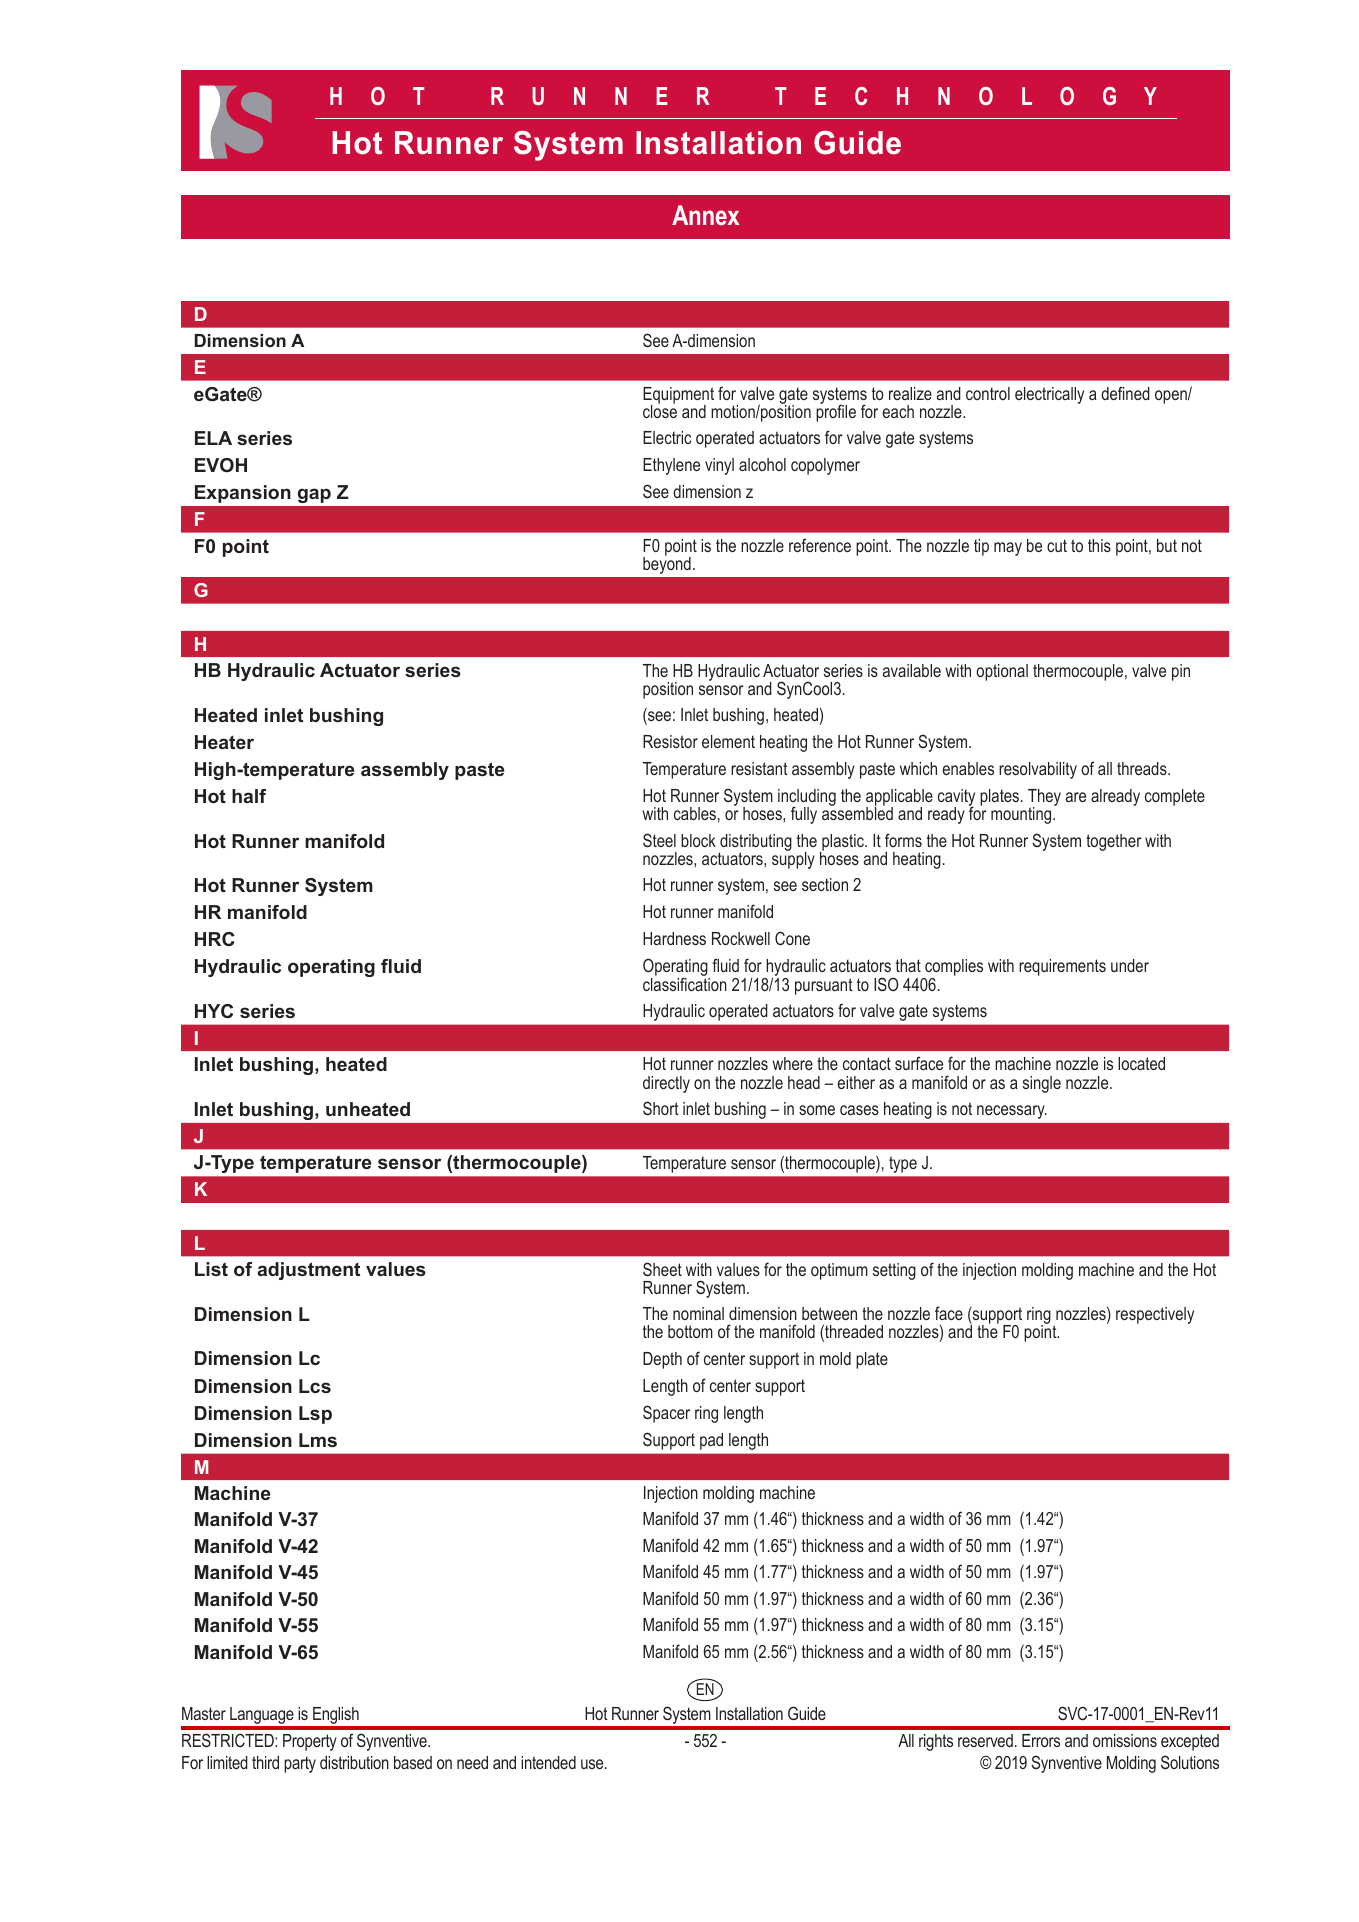 Image resolution: width=1359 pixels, height=1922 pixels. I want to click on ELA, so click(213, 438).
